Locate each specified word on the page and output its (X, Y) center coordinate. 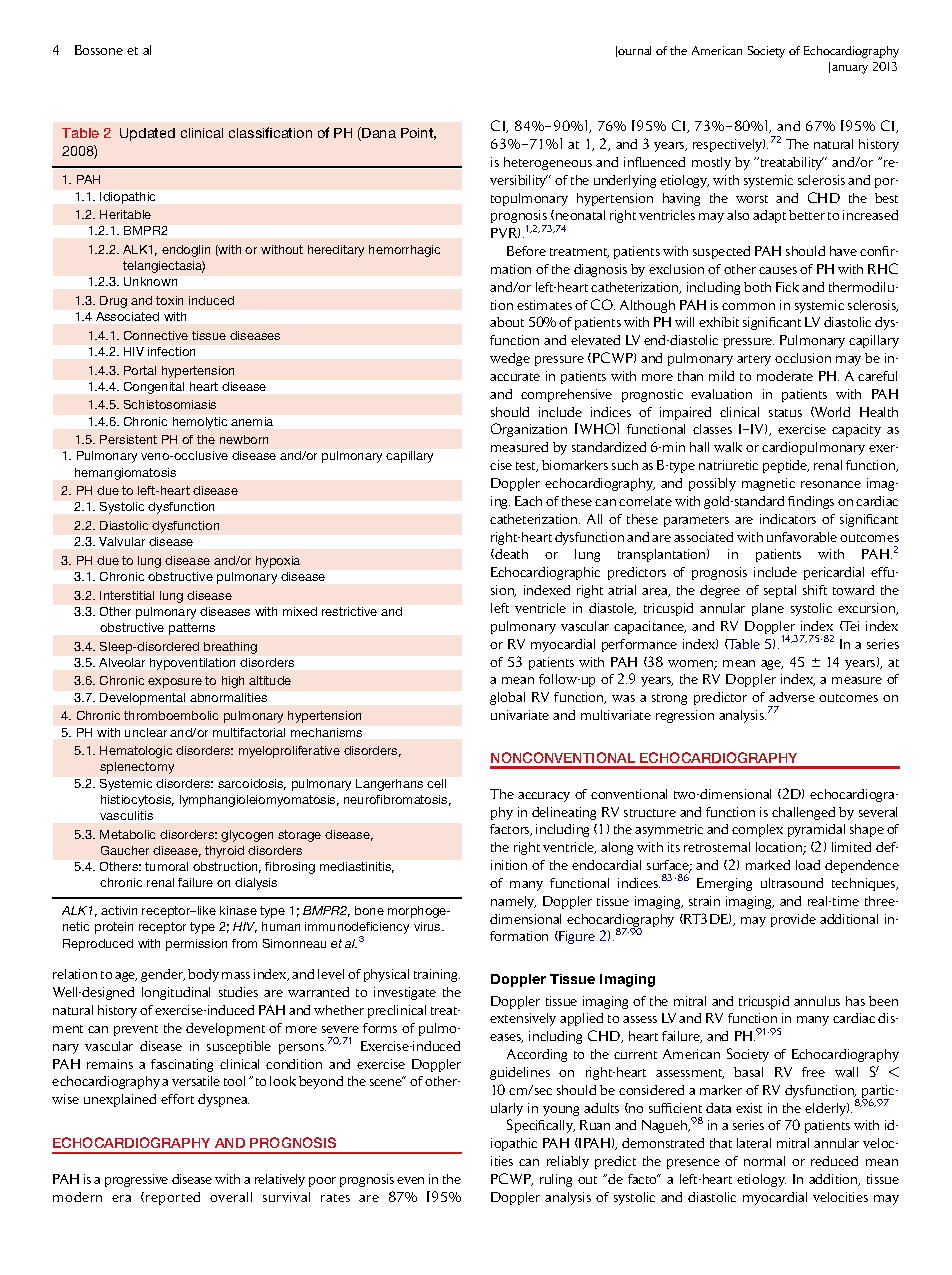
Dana (378, 134)
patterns (192, 629)
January (848, 68)
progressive (136, 1180)
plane (768, 609)
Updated (147, 134)
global (507, 698)
